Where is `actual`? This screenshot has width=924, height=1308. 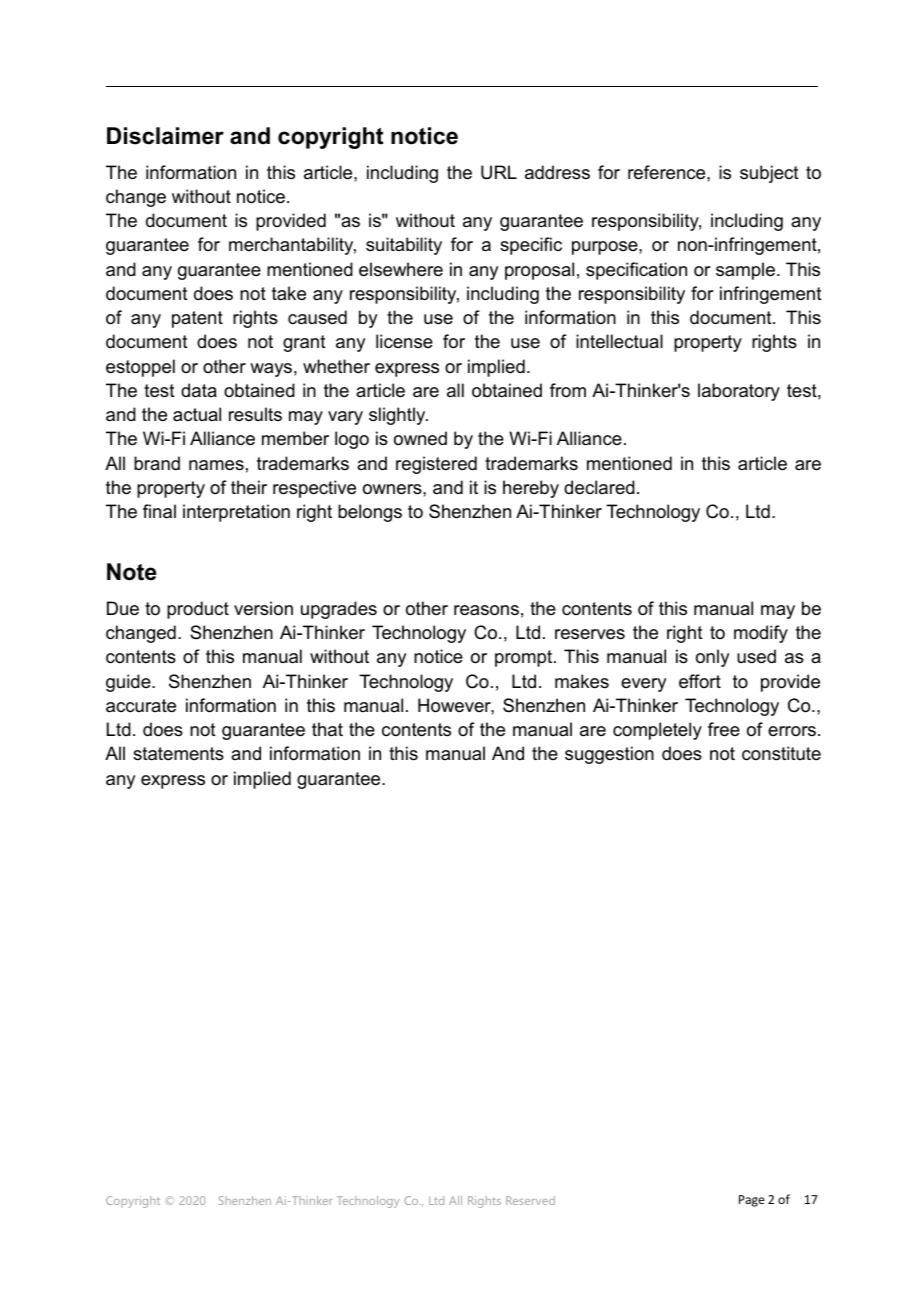
actual is located at coordinates (197, 414).
